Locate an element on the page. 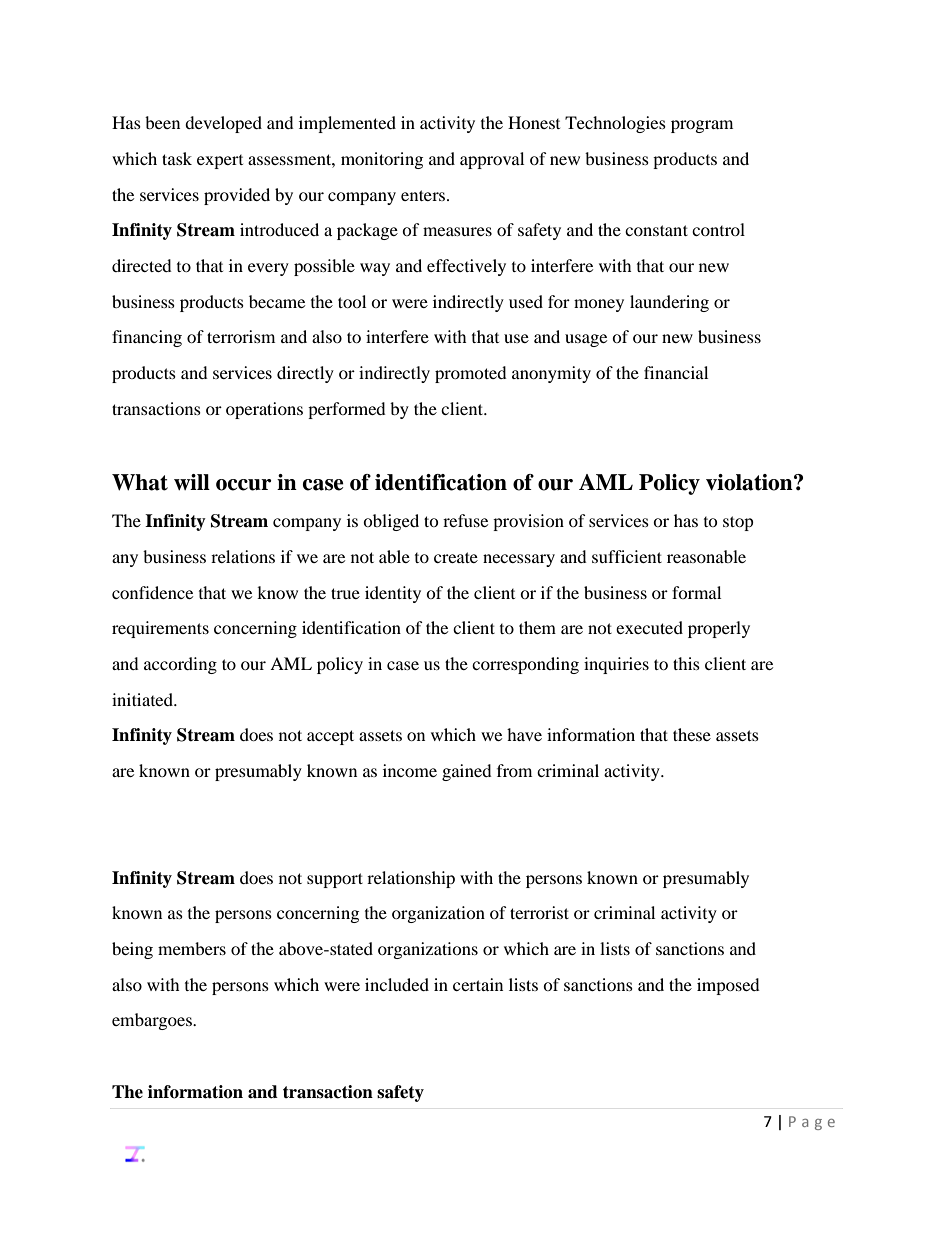 Image resolution: width=952 pixels, height=1233 pixels. confidence is located at coordinates (152, 592).
